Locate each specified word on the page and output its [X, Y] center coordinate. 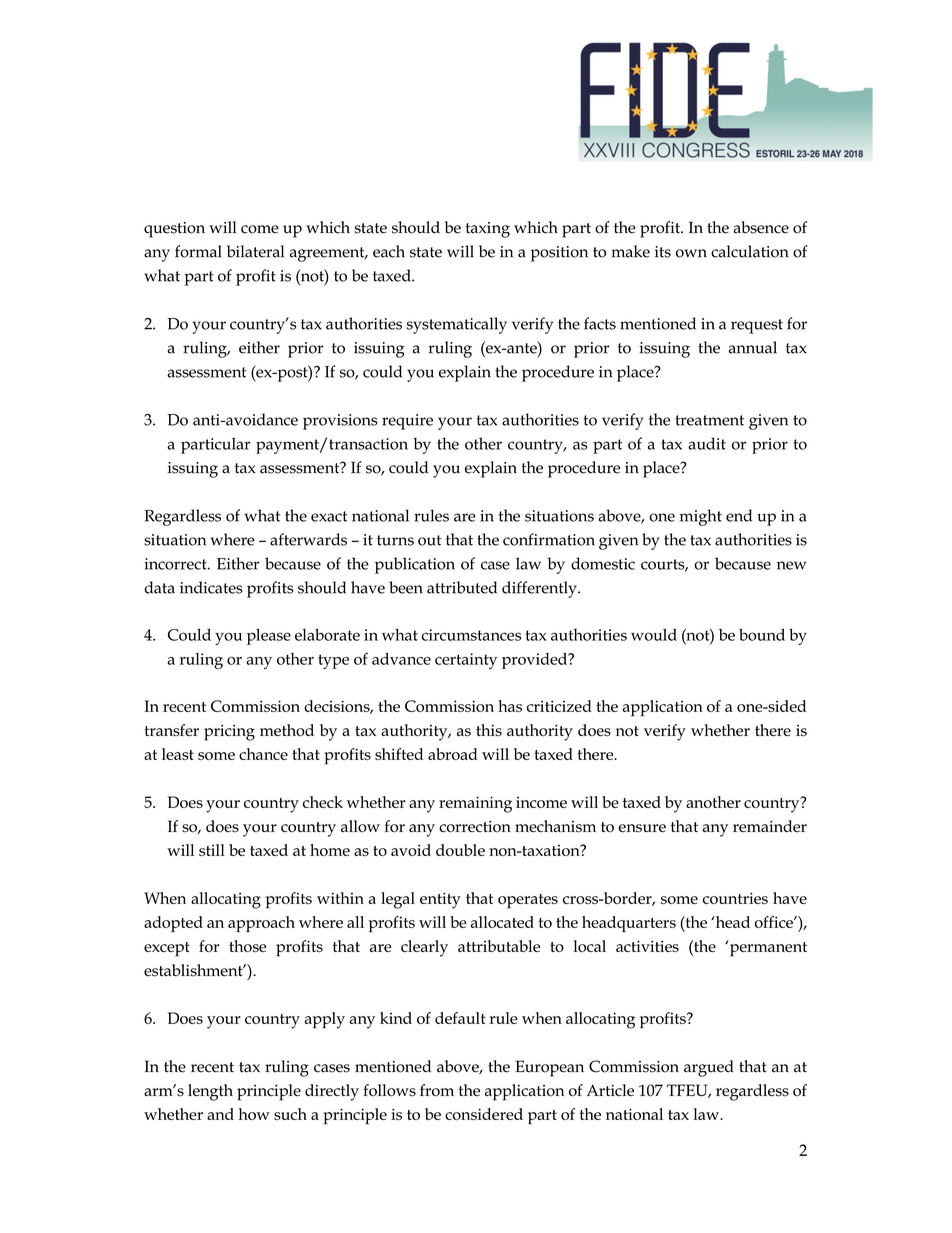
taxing [488, 230]
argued [709, 1068]
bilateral [255, 251]
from [437, 1090]
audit [707, 443]
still [212, 850]
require [407, 422]
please [269, 637]
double [460, 850]
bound [762, 634]
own [691, 253]
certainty [466, 661]
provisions [340, 422]
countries [735, 898]
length [210, 1092]
